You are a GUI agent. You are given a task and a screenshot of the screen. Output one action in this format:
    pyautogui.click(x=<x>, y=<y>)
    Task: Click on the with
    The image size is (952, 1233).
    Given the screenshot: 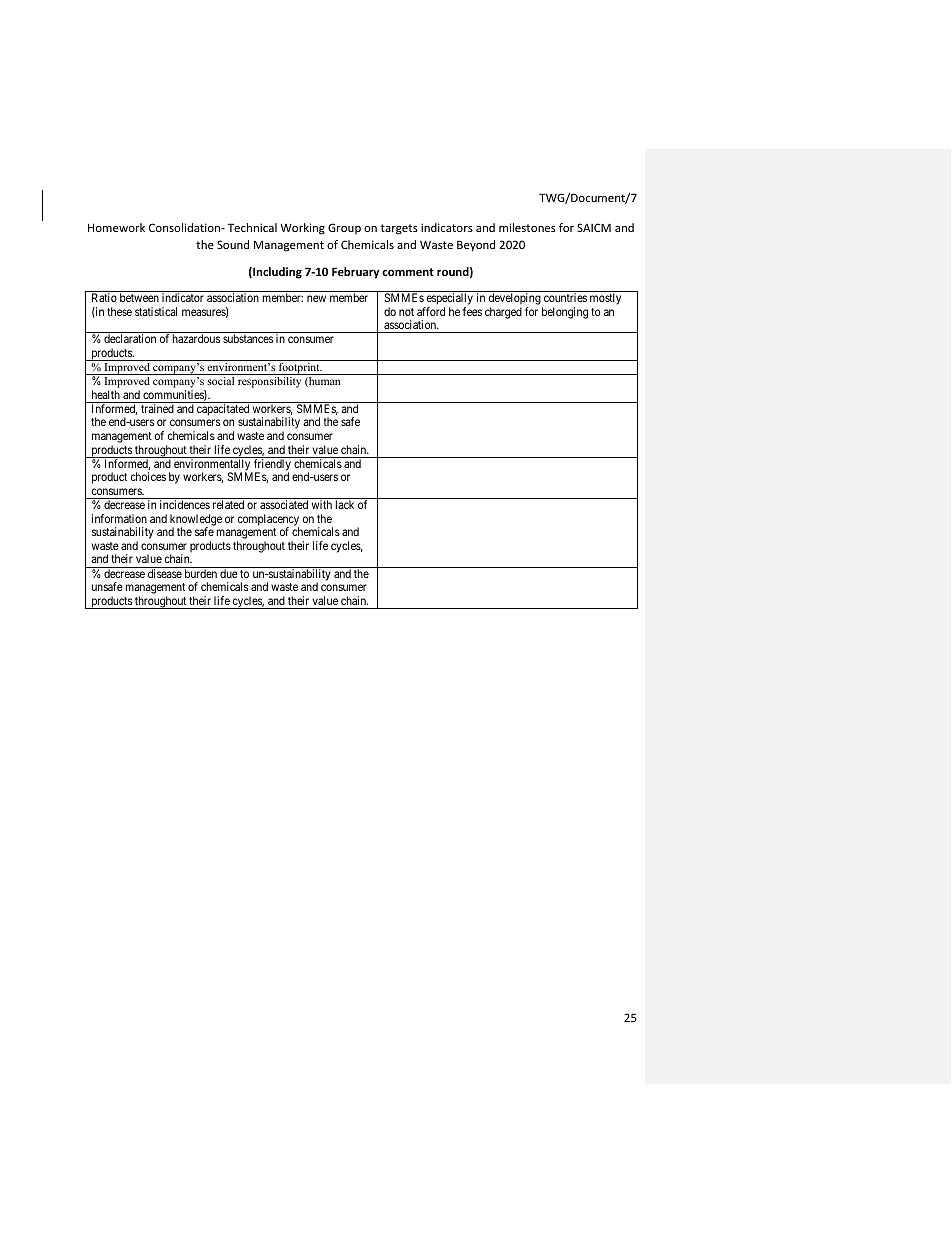 What is the action you would take?
    pyautogui.click(x=322, y=504)
